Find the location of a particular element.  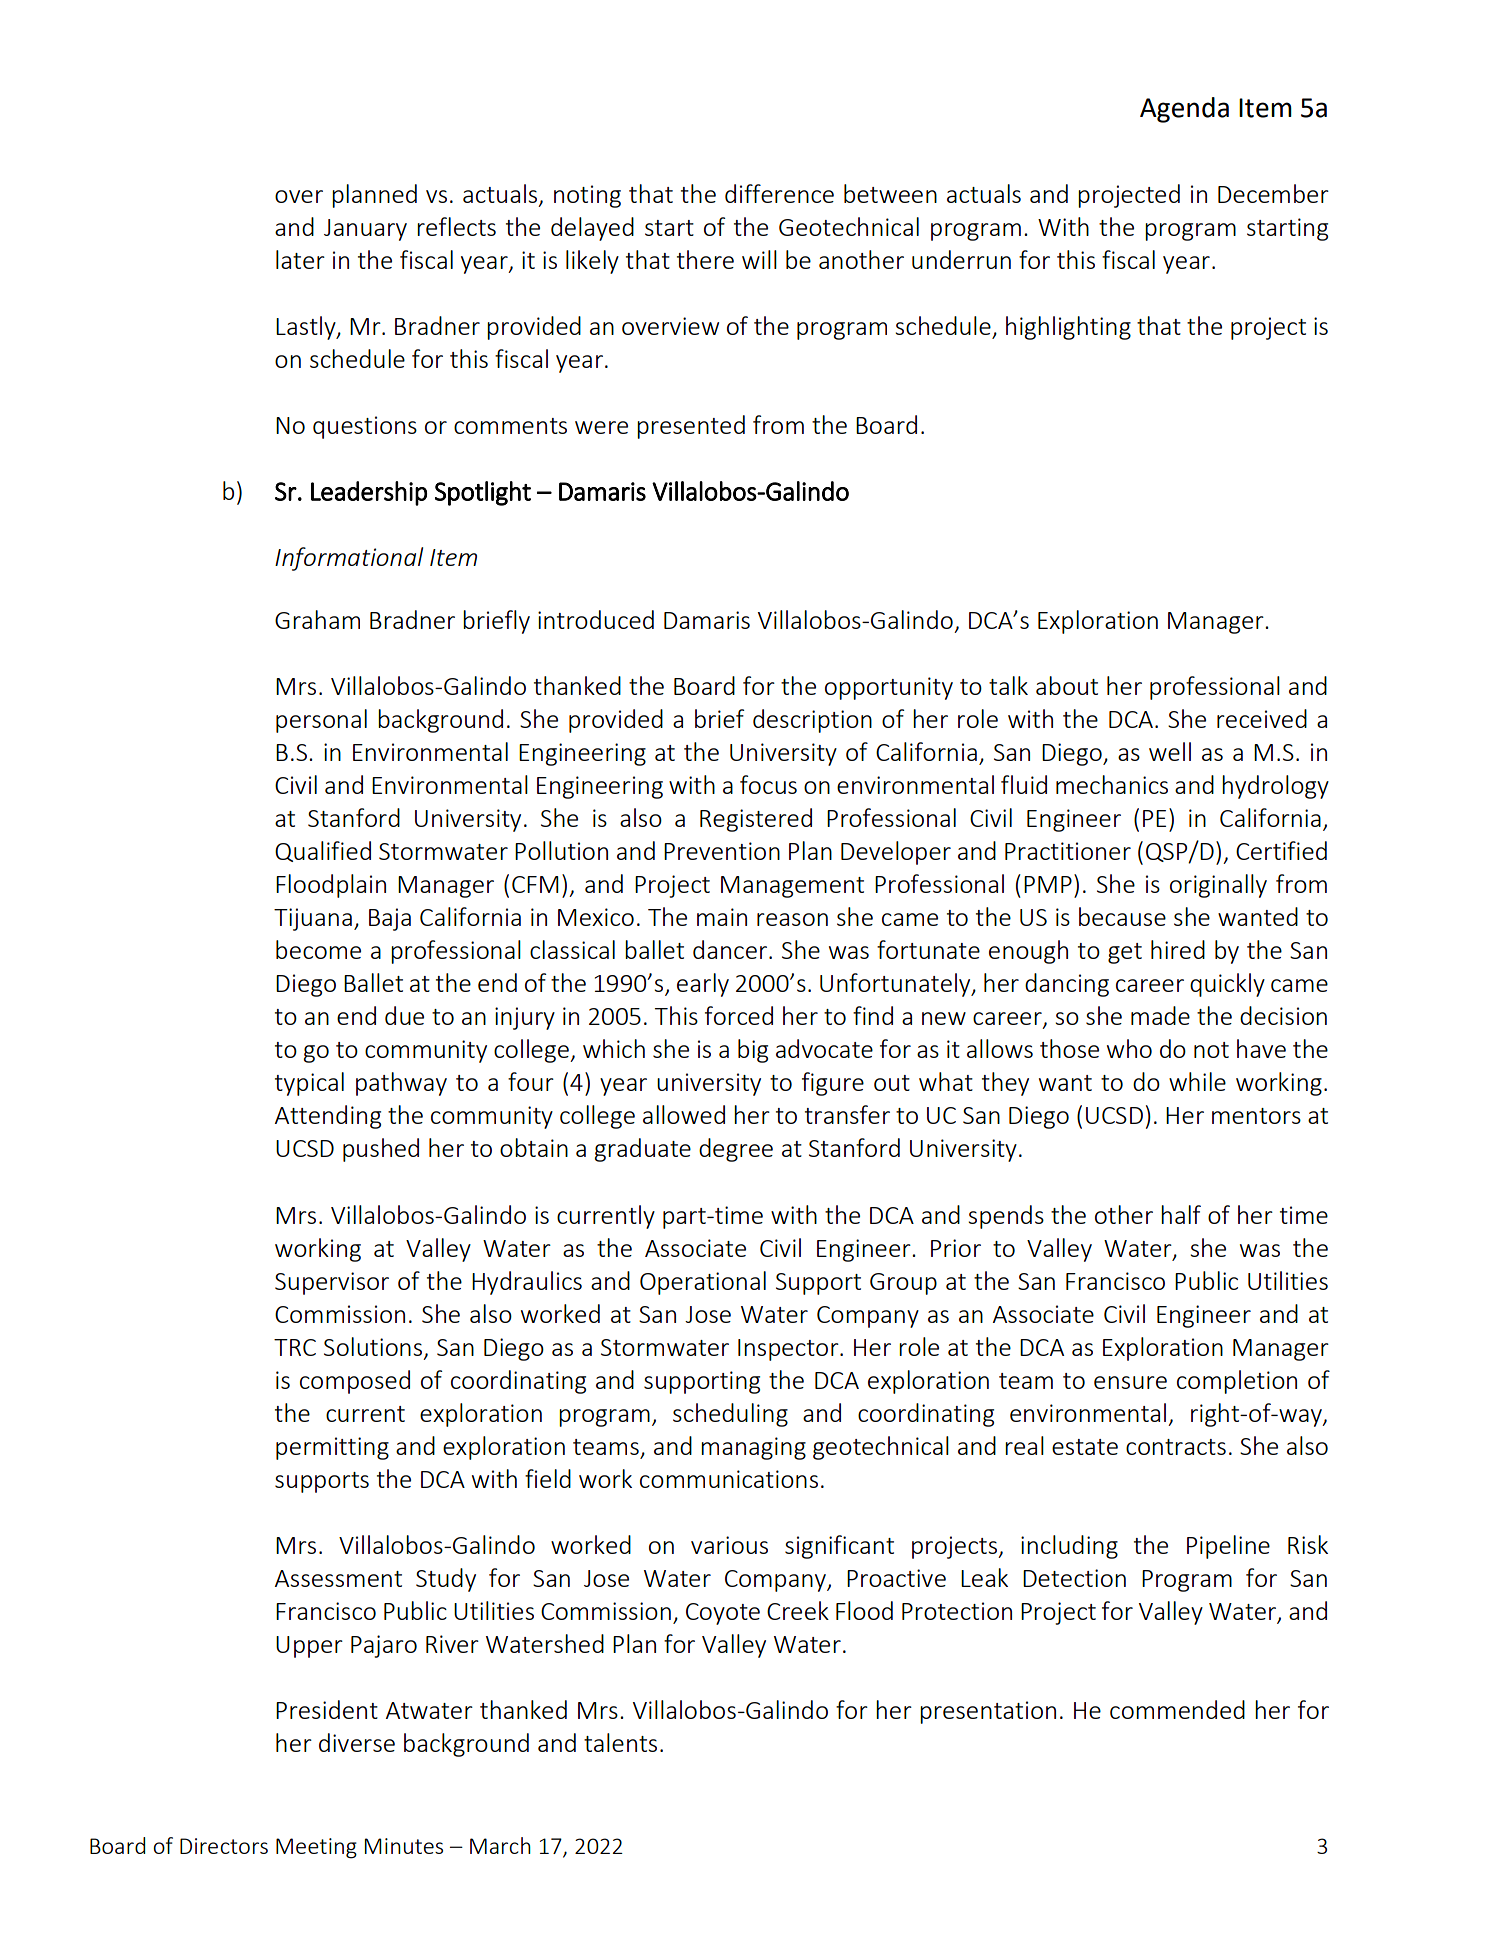

diverse is located at coordinates (357, 1742).
